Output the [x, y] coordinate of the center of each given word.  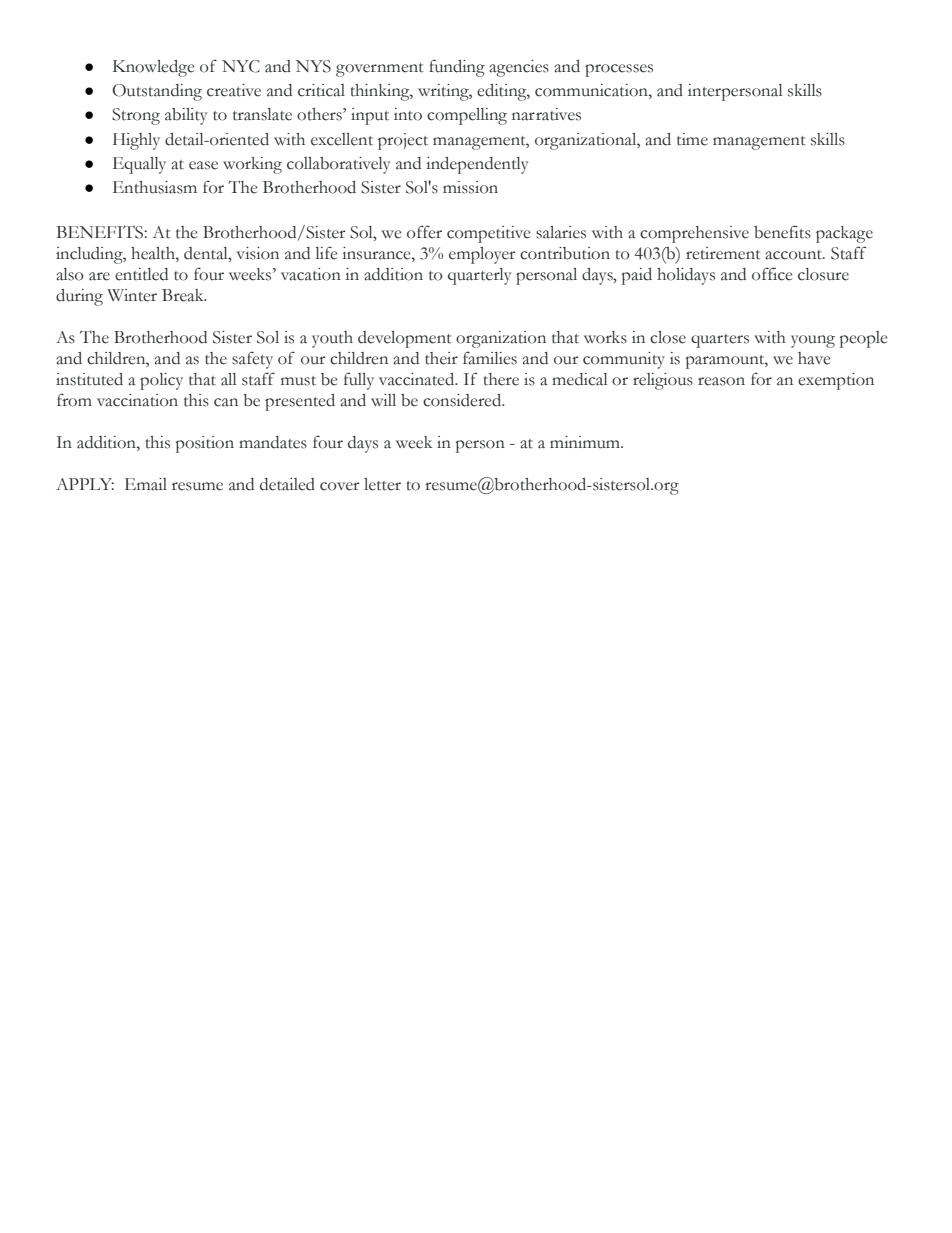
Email [146, 484]
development [405, 339]
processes [619, 70]
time [692, 139]
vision [257, 253]
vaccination [137, 400]
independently [477, 165]
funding [457, 68]
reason [721, 381]
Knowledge [153, 68]
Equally [139, 165]
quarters [720, 341]
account [795, 255]
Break [184, 295]
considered [463, 400]
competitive [488, 234]
